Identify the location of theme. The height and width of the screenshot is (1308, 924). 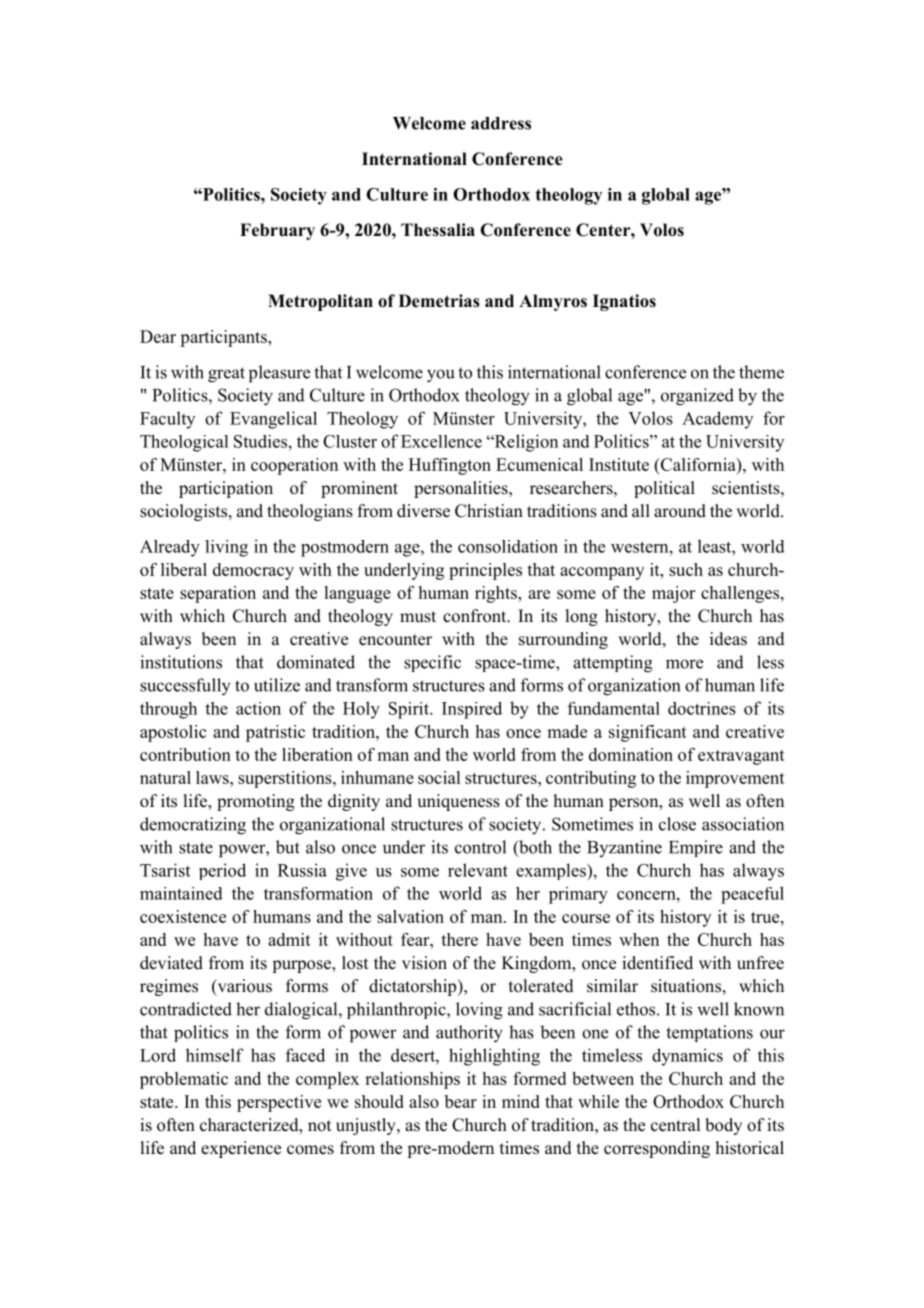
(761, 372).
